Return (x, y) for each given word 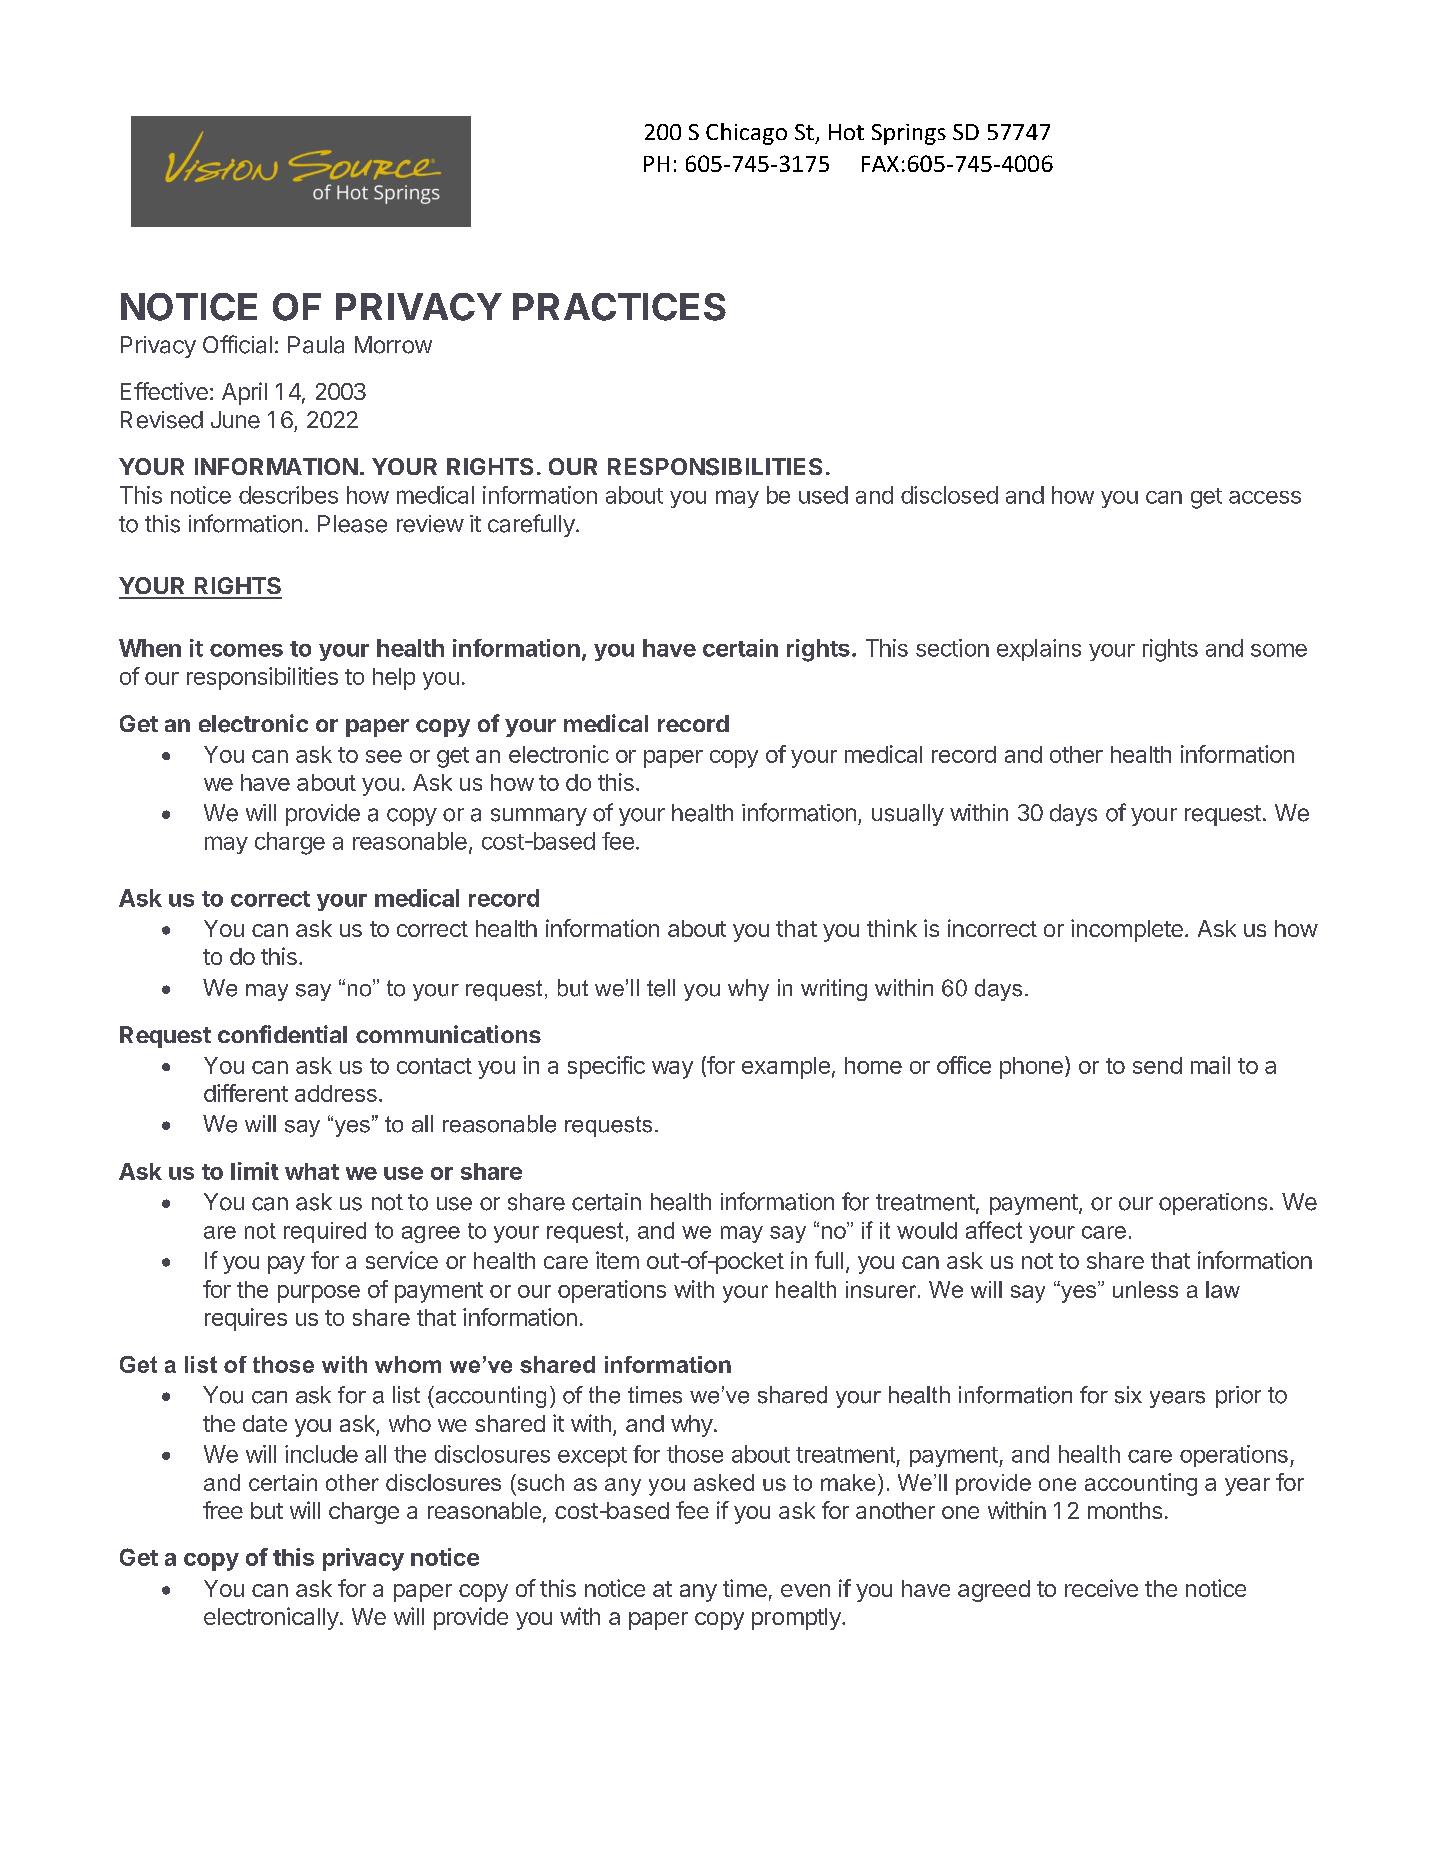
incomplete (1127, 930)
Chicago (746, 134)
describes (288, 495)
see (384, 756)
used (823, 495)
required (325, 1232)
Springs (909, 134)
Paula (316, 345)
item (617, 1260)
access (1265, 497)
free (223, 1510)
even (805, 1590)
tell (661, 988)
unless (1145, 1289)
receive (1101, 1588)
